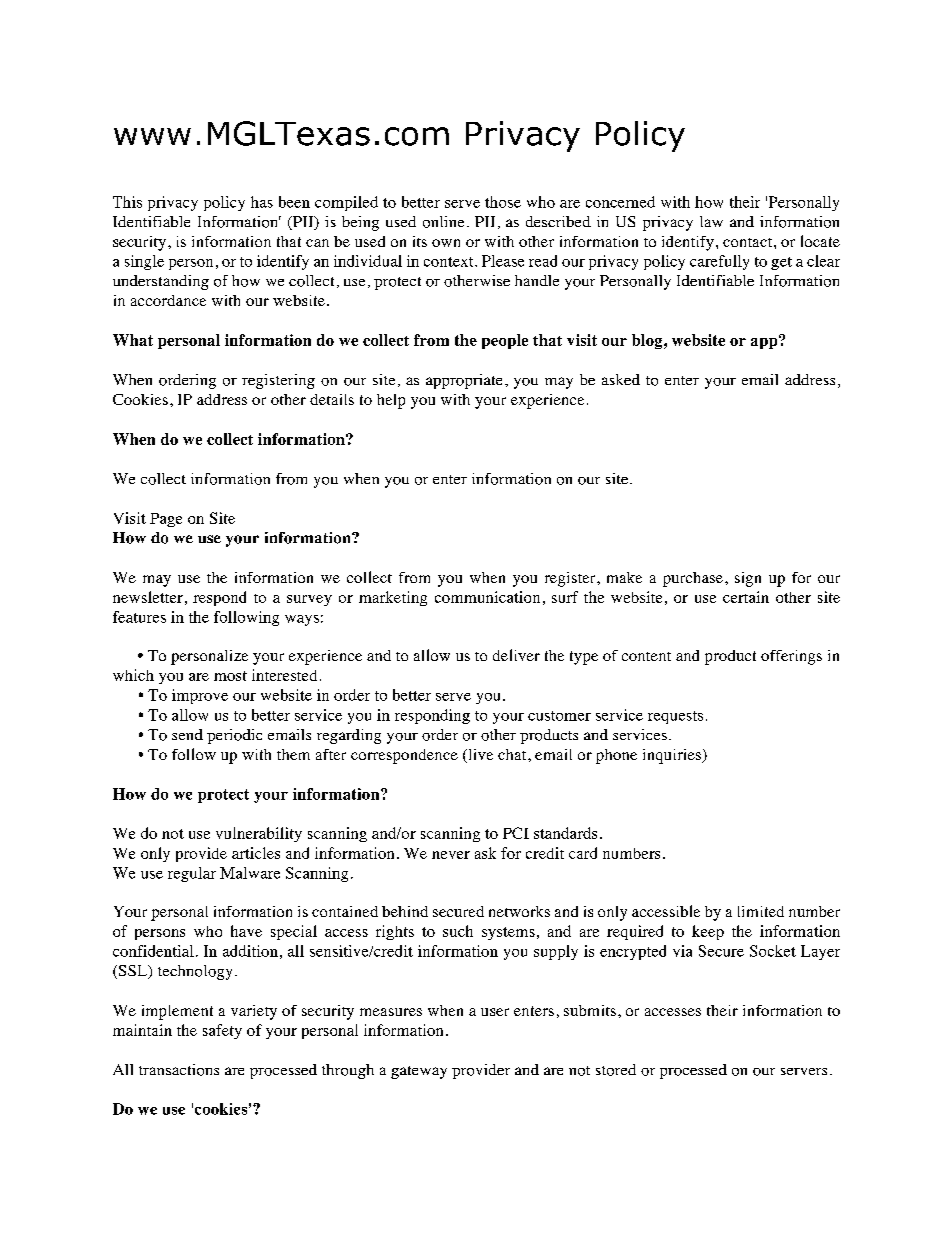 The width and height of the document is (952, 1233). What do you see at coordinates (166, 520) in the document?
I see `Page` at bounding box center [166, 520].
